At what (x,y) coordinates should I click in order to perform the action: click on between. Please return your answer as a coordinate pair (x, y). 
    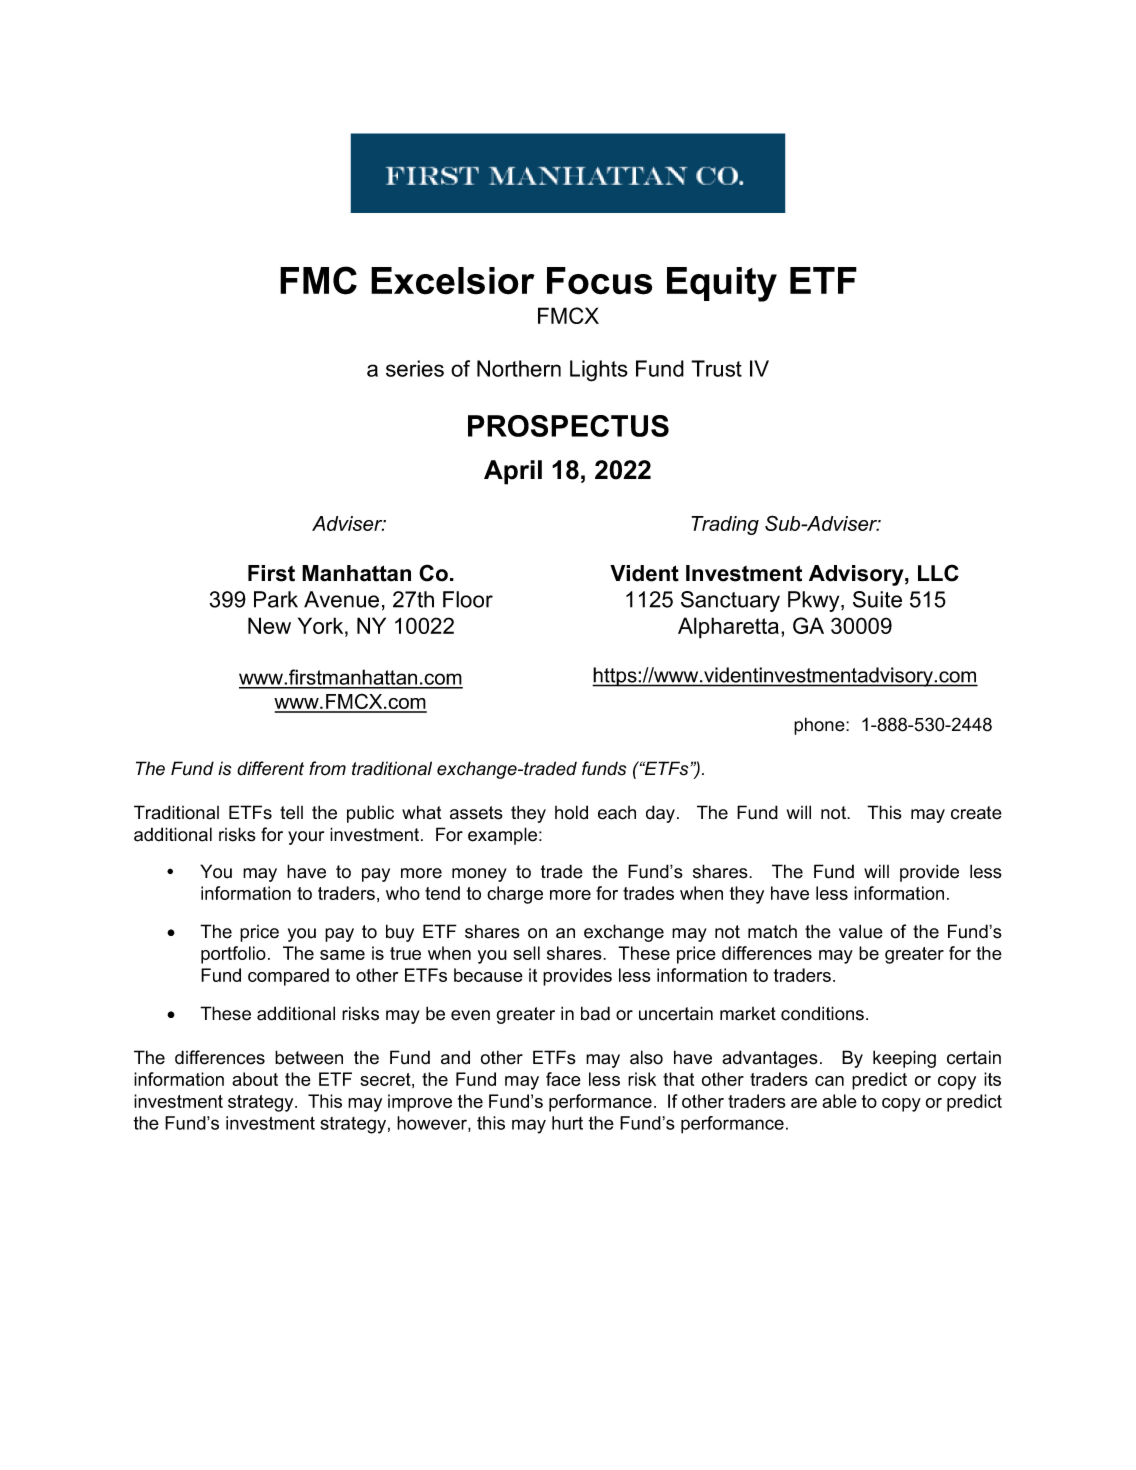
    Looking at the image, I should click on (309, 1057).
